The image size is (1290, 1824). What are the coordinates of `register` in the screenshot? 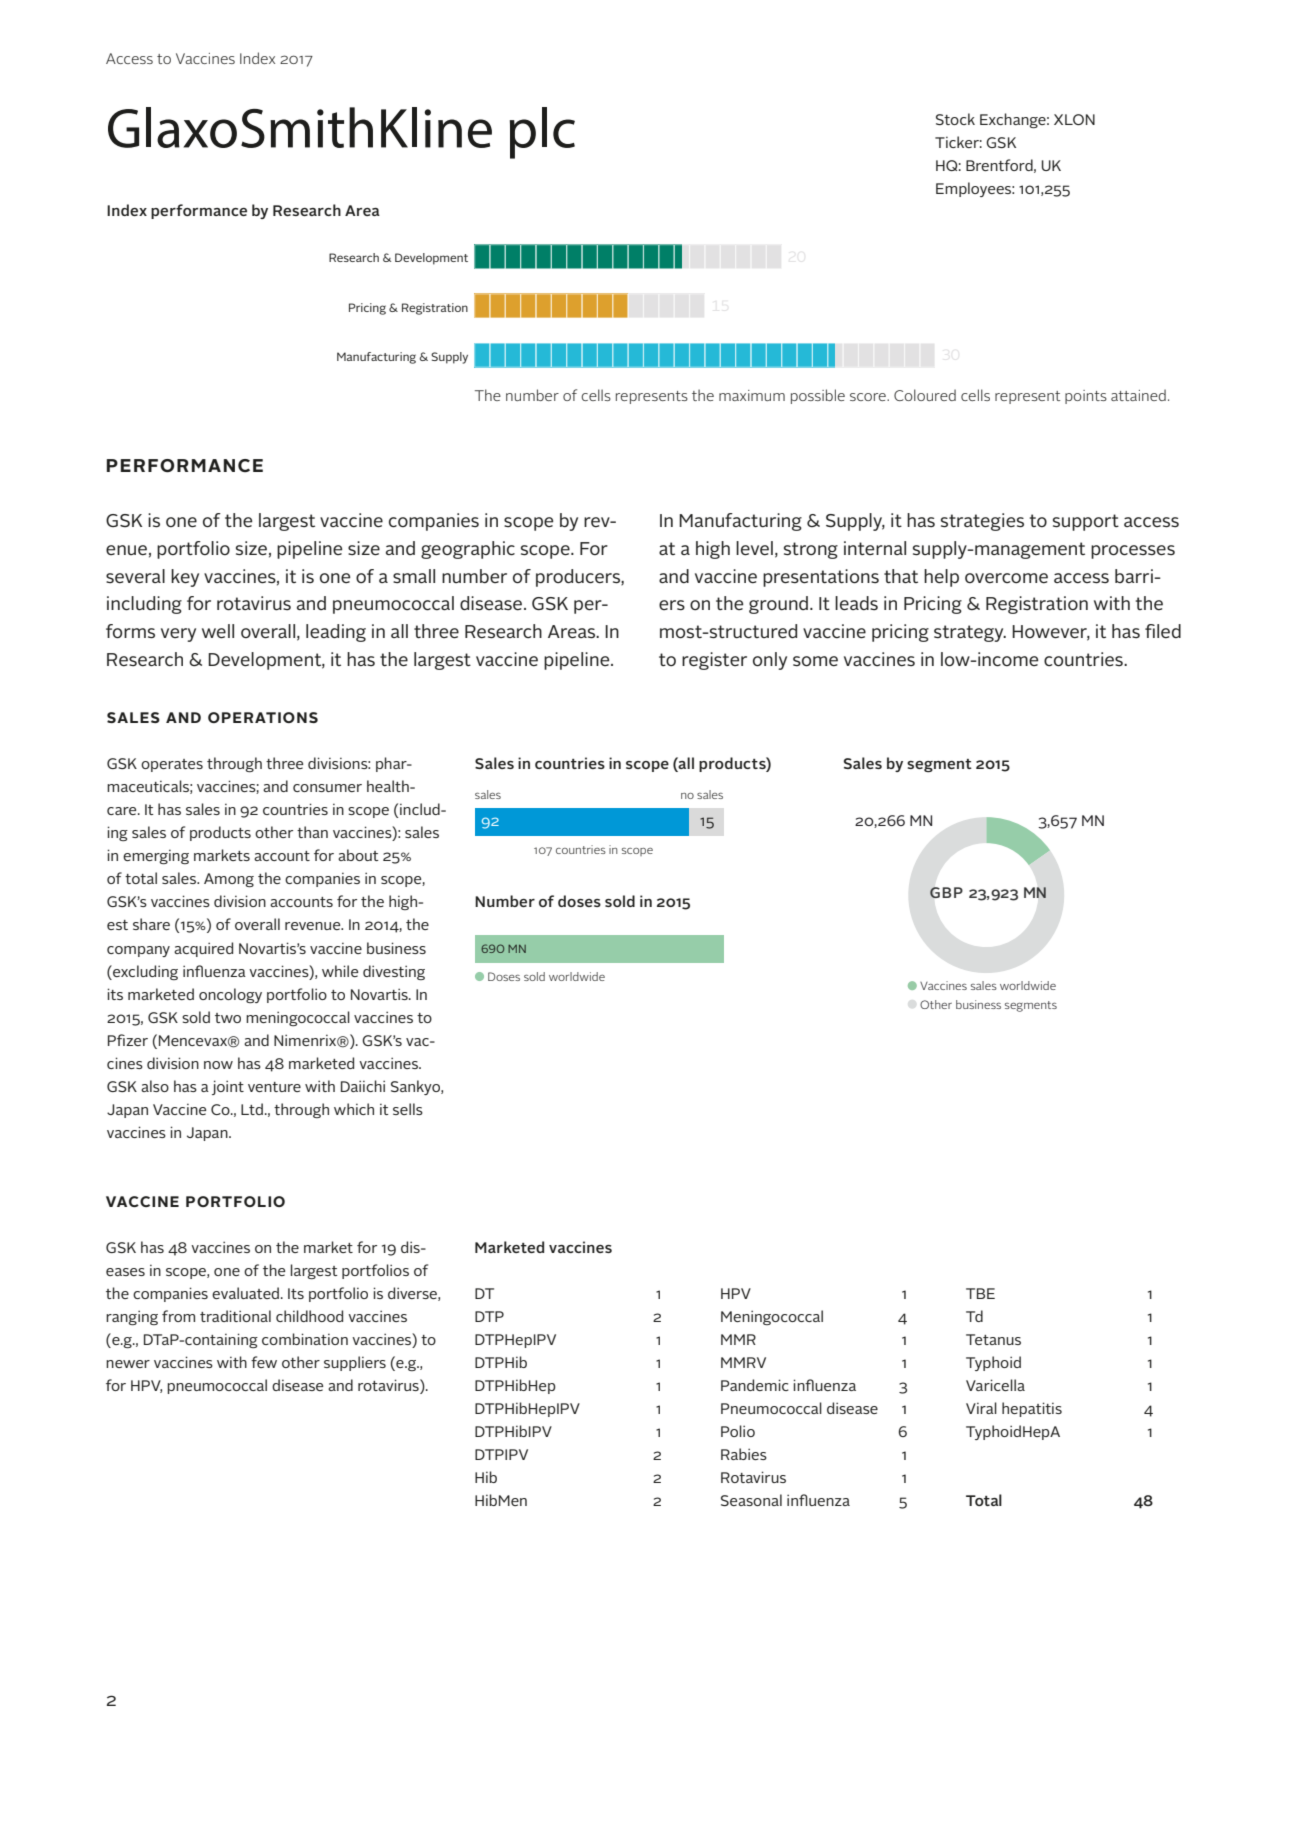 It's located at (714, 661).
